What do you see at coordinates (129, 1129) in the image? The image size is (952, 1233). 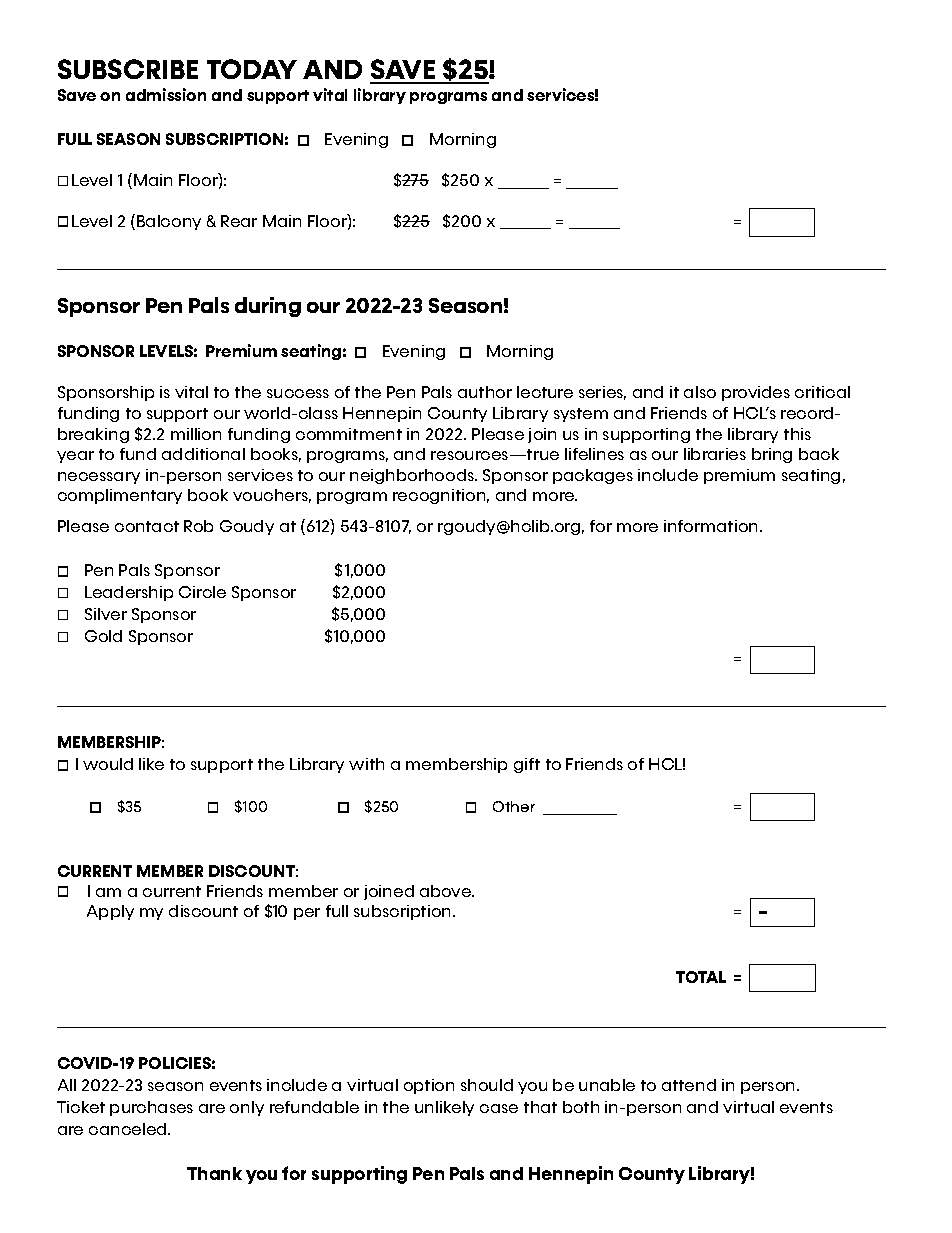 I see `canceled` at bounding box center [129, 1129].
